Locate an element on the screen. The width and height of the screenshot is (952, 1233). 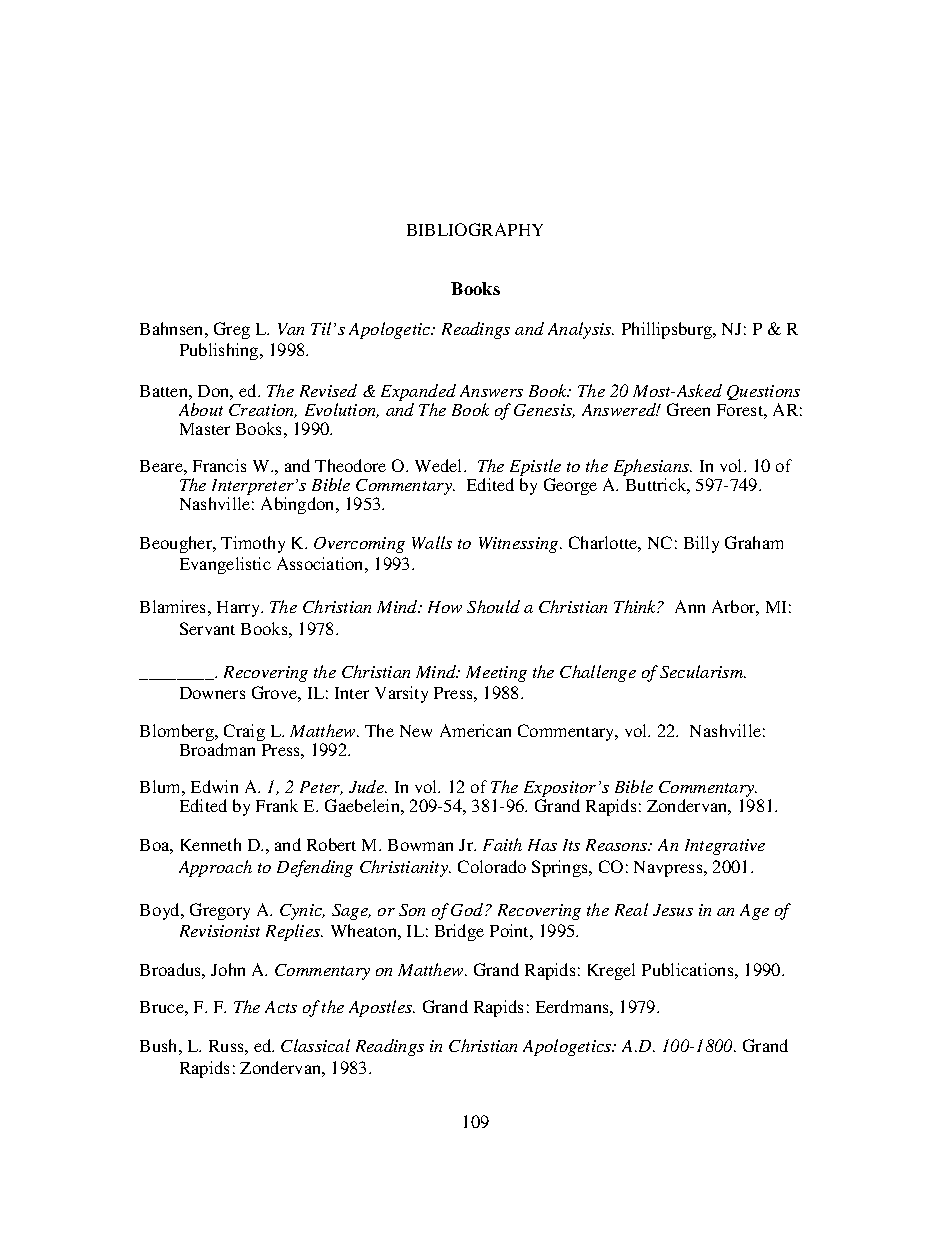
BIBLIOGRAPHY is located at coordinates (475, 229).
